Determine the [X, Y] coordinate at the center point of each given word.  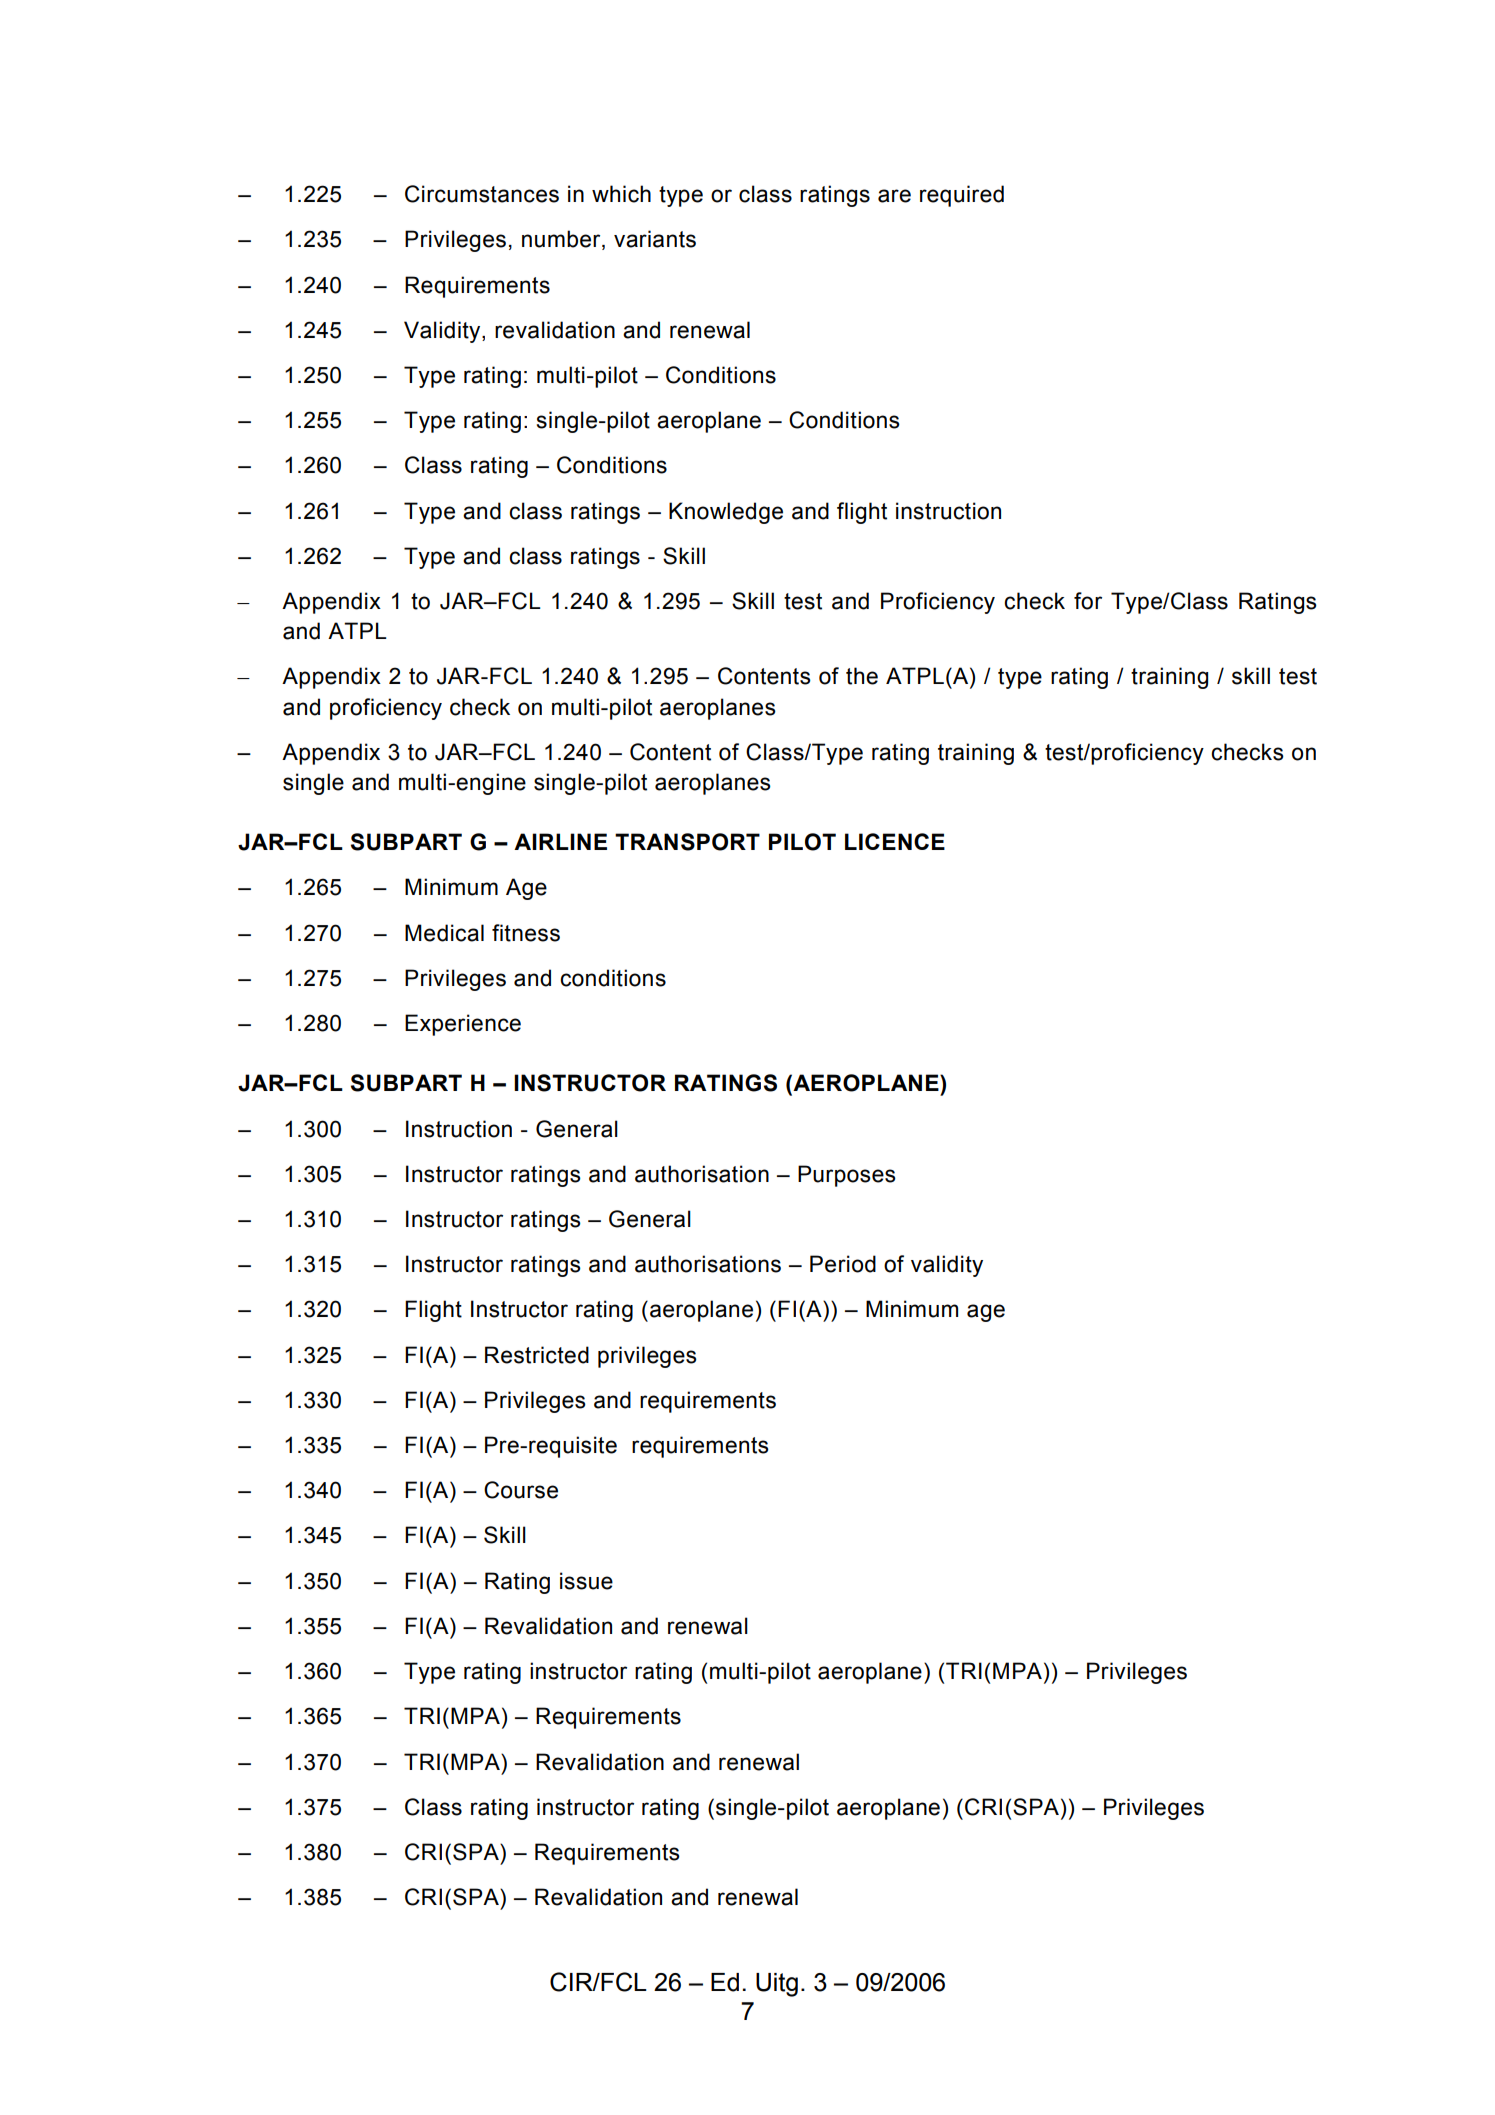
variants [655, 239]
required [962, 196]
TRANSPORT [687, 842]
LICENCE [895, 841]
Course [521, 1490]
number [562, 240]
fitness [526, 933]
